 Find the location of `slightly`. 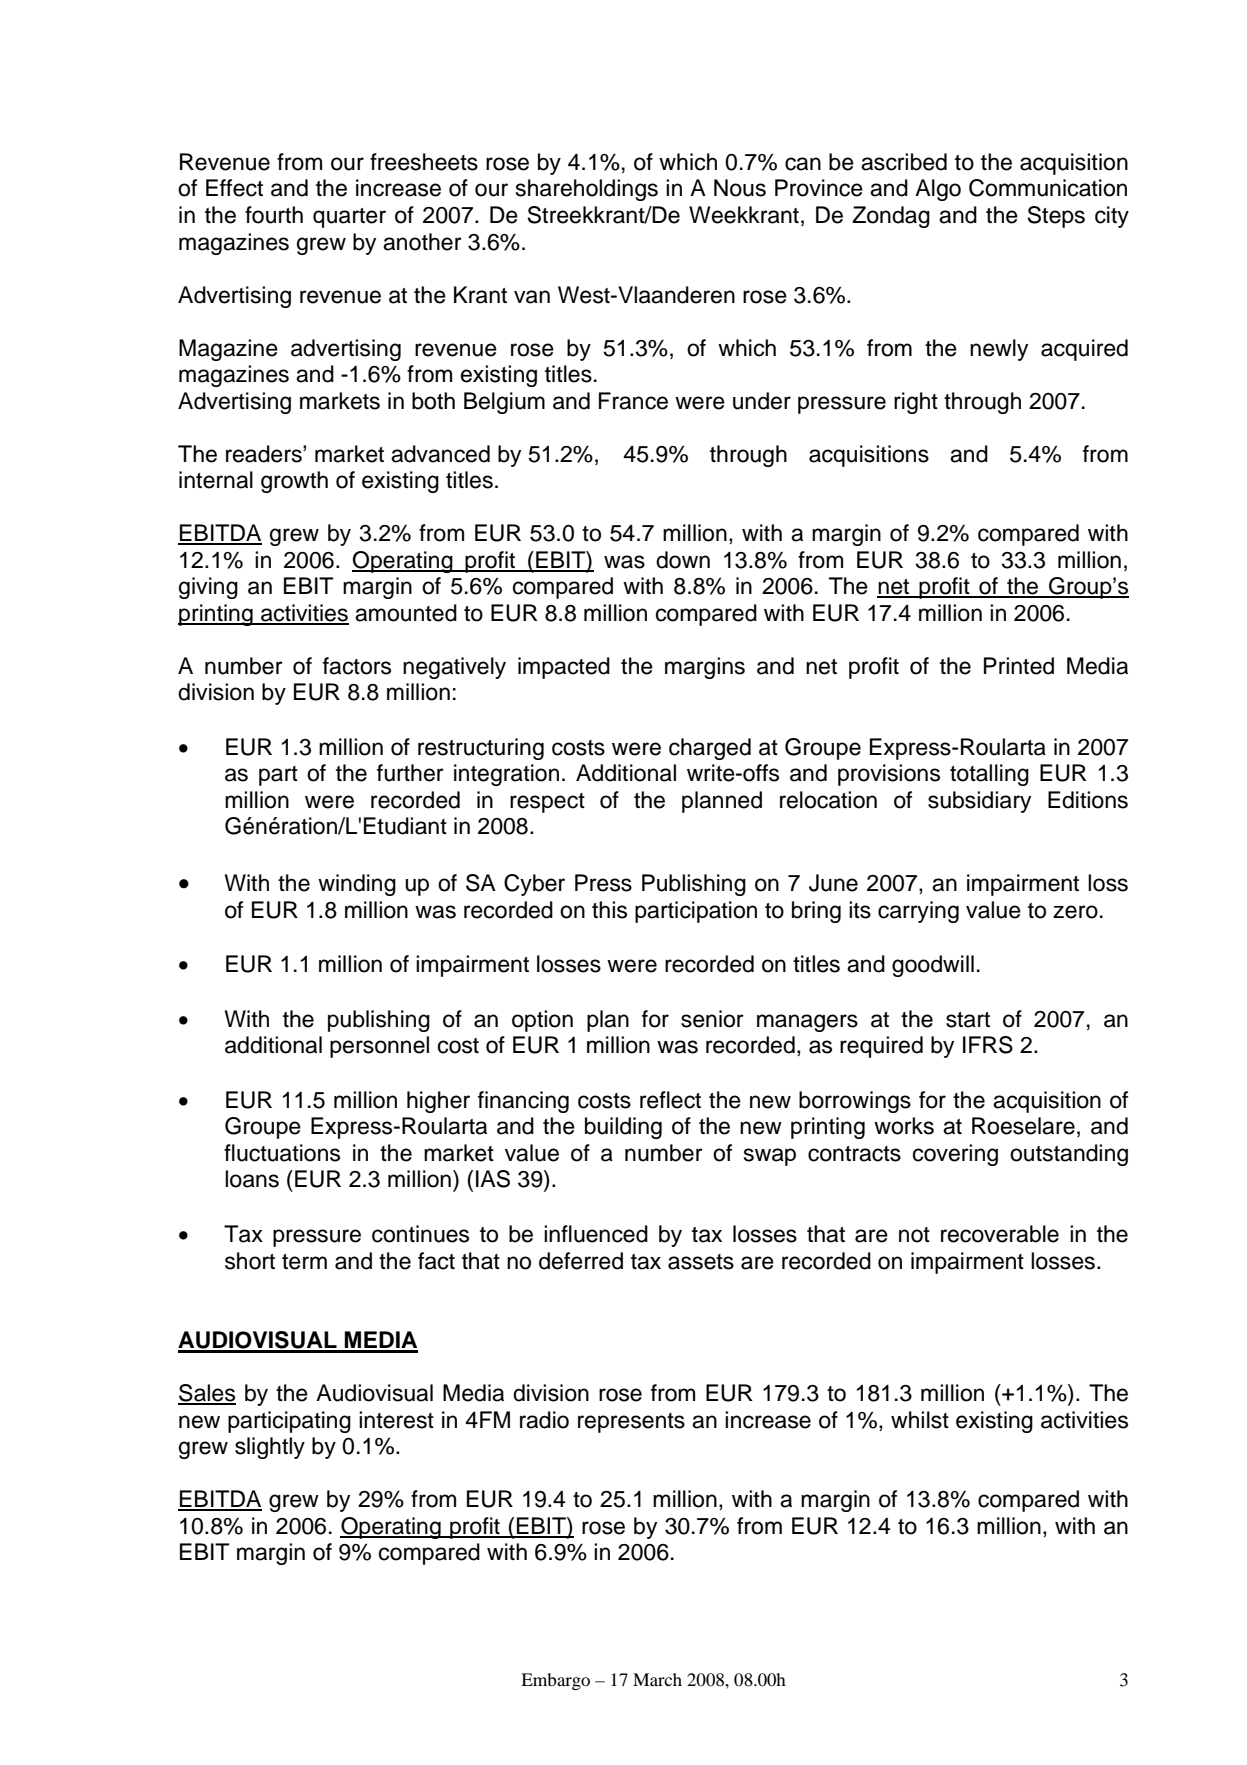

slightly is located at coordinates (270, 1448).
